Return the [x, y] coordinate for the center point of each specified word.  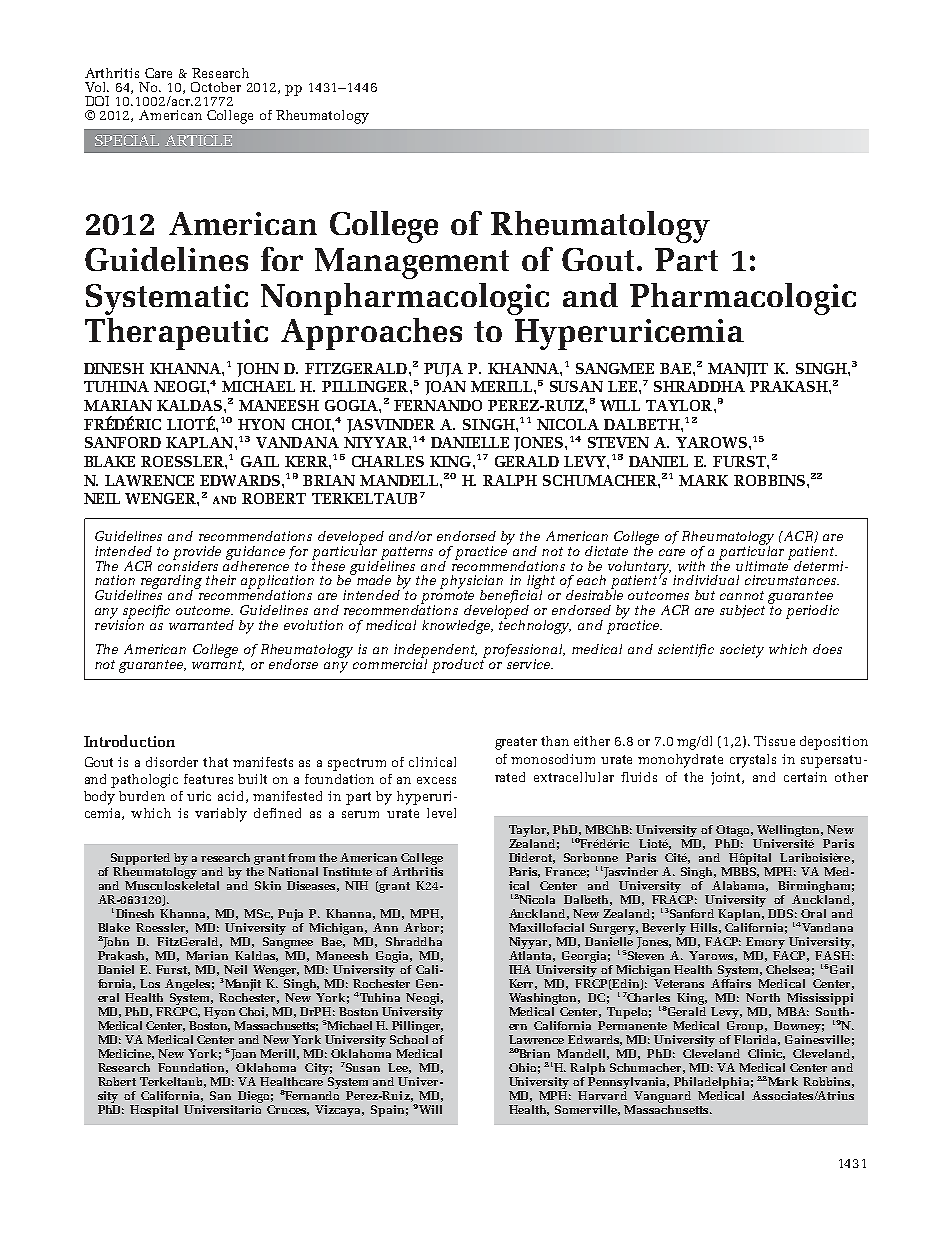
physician [471, 583]
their [221, 580]
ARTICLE [198, 140]
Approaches [371, 334]
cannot [742, 595]
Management [412, 263]
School [409, 1038]
